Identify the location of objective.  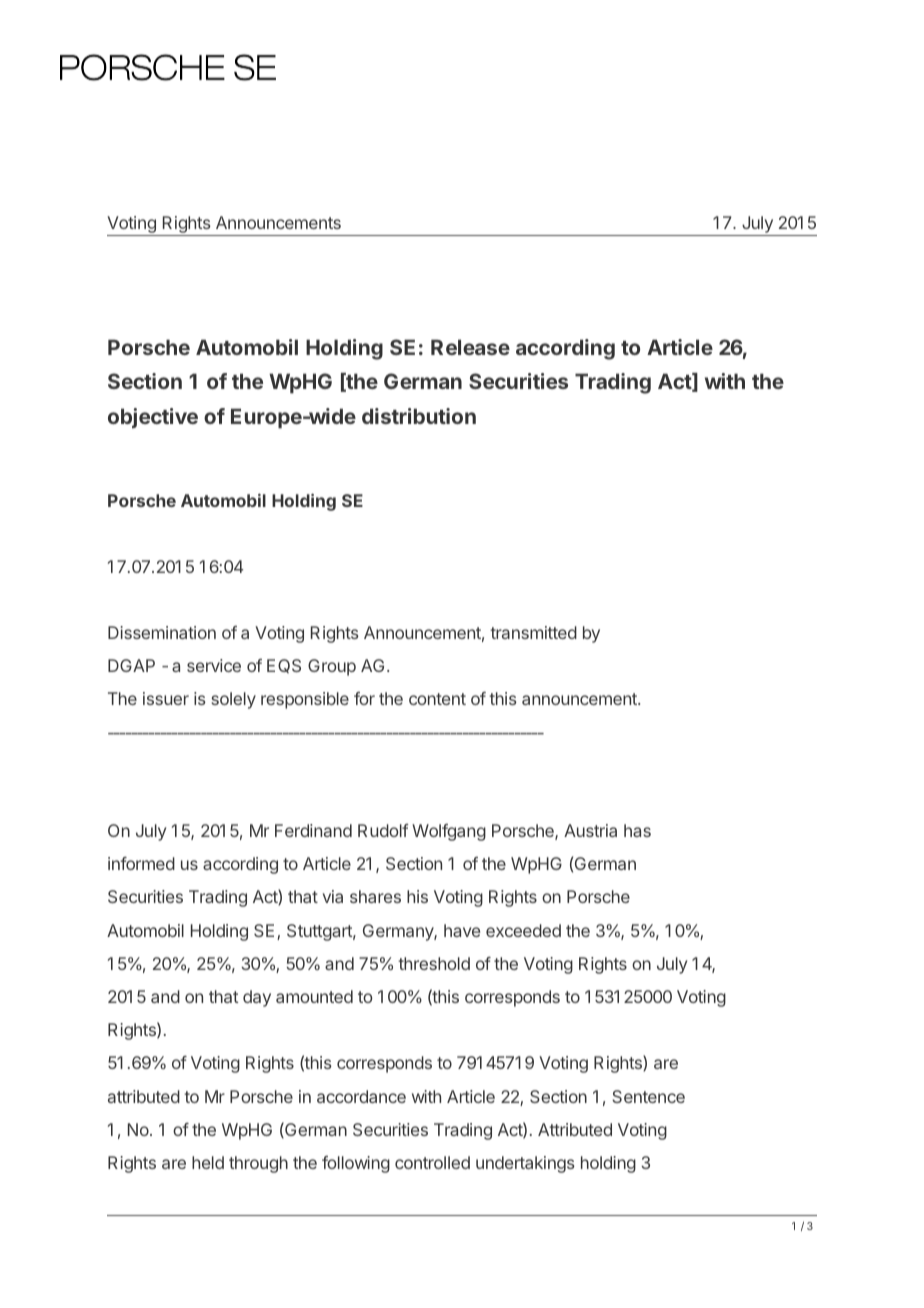
(153, 418).
